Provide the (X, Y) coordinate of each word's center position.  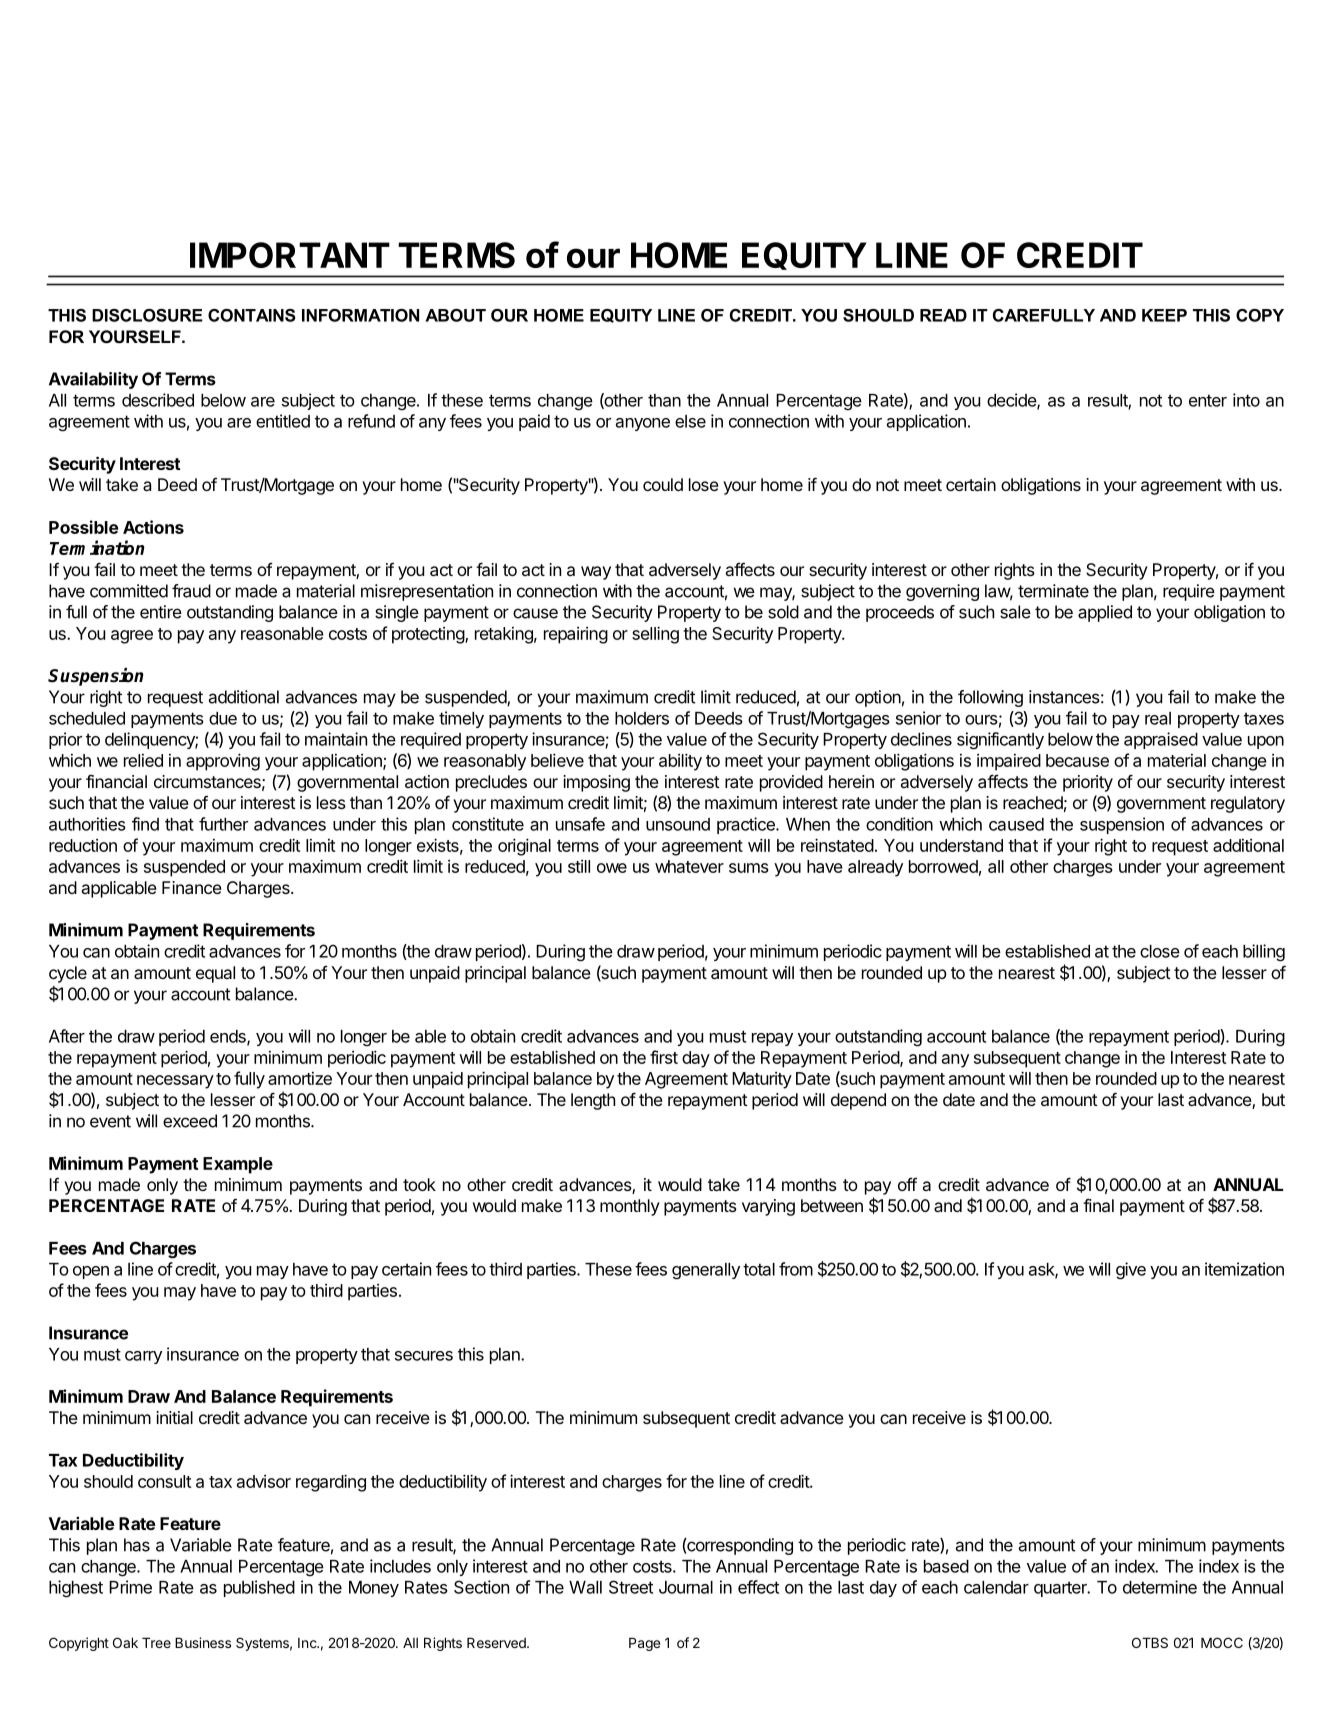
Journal (686, 1587)
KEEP (1164, 315)
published (259, 1588)
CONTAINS (251, 315)
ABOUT (455, 315)
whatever (689, 866)
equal (215, 974)
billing (1264, 953)
